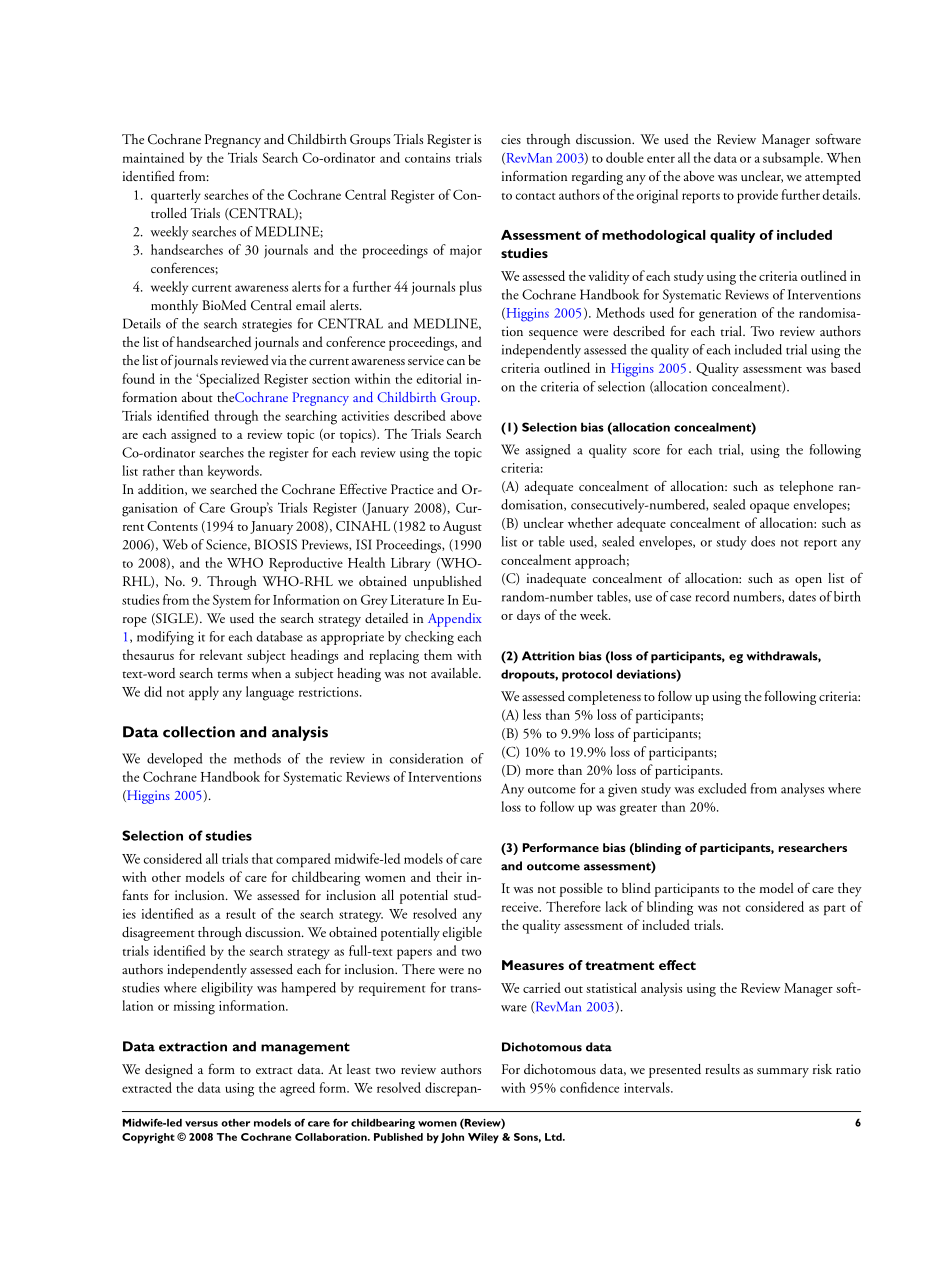 This page has width=952, height=1268. Describe the element at coordinates (174, 760) in the page. I see `developed` at that location.
